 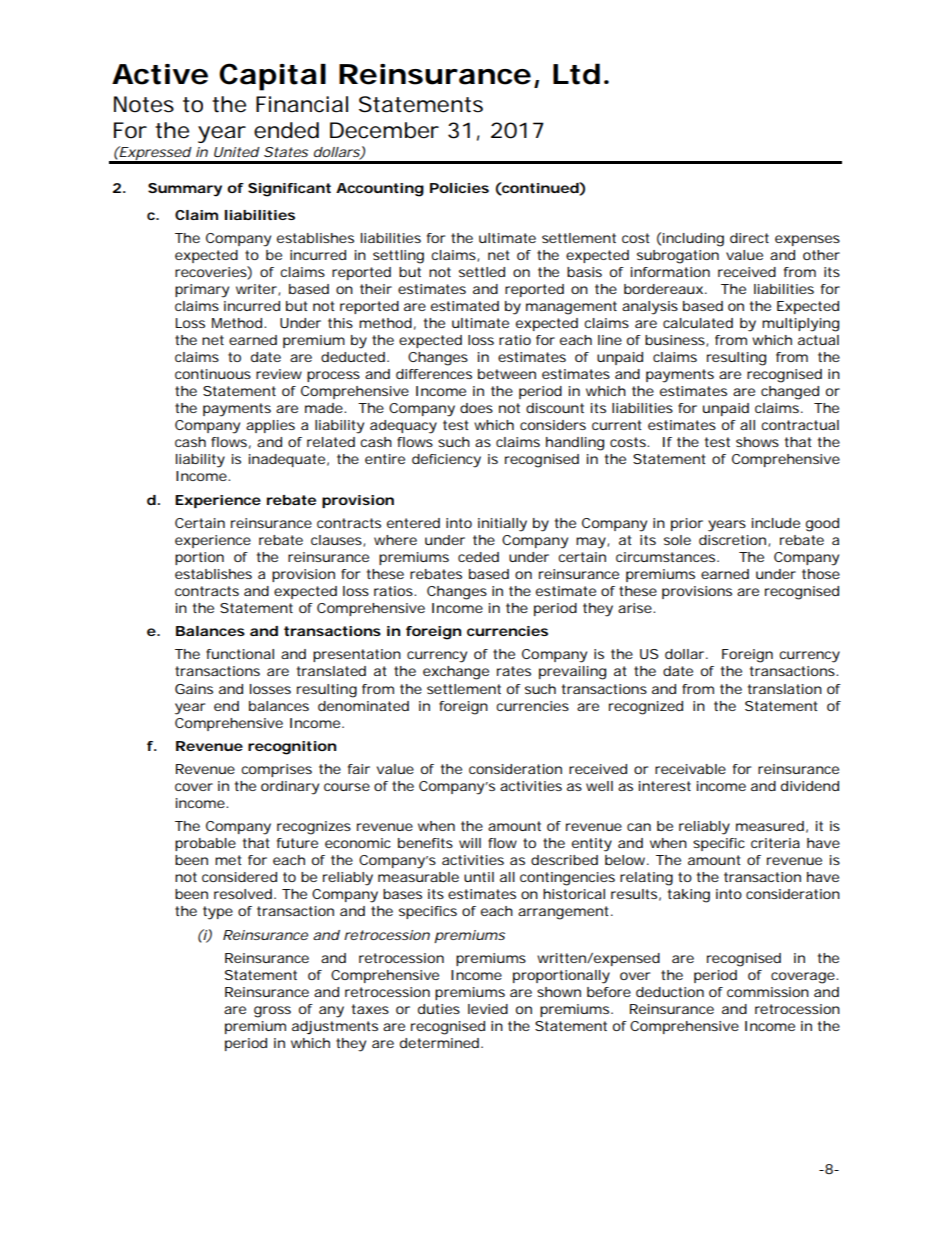 What do you see at coordinates (237, 152) in the document?
I see `United` at bounding box center [237, 152].
